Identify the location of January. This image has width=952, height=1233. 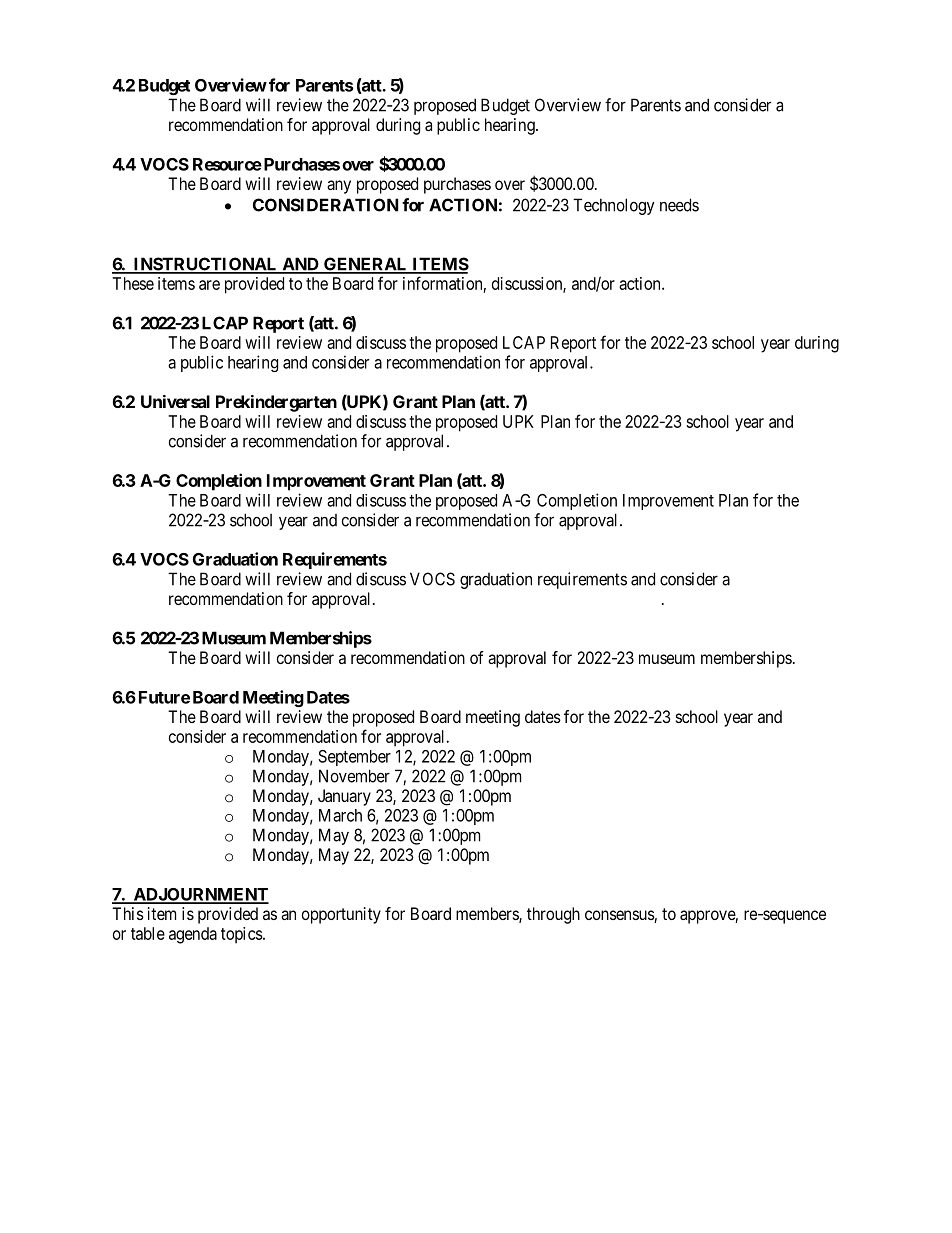
(344, 797).
